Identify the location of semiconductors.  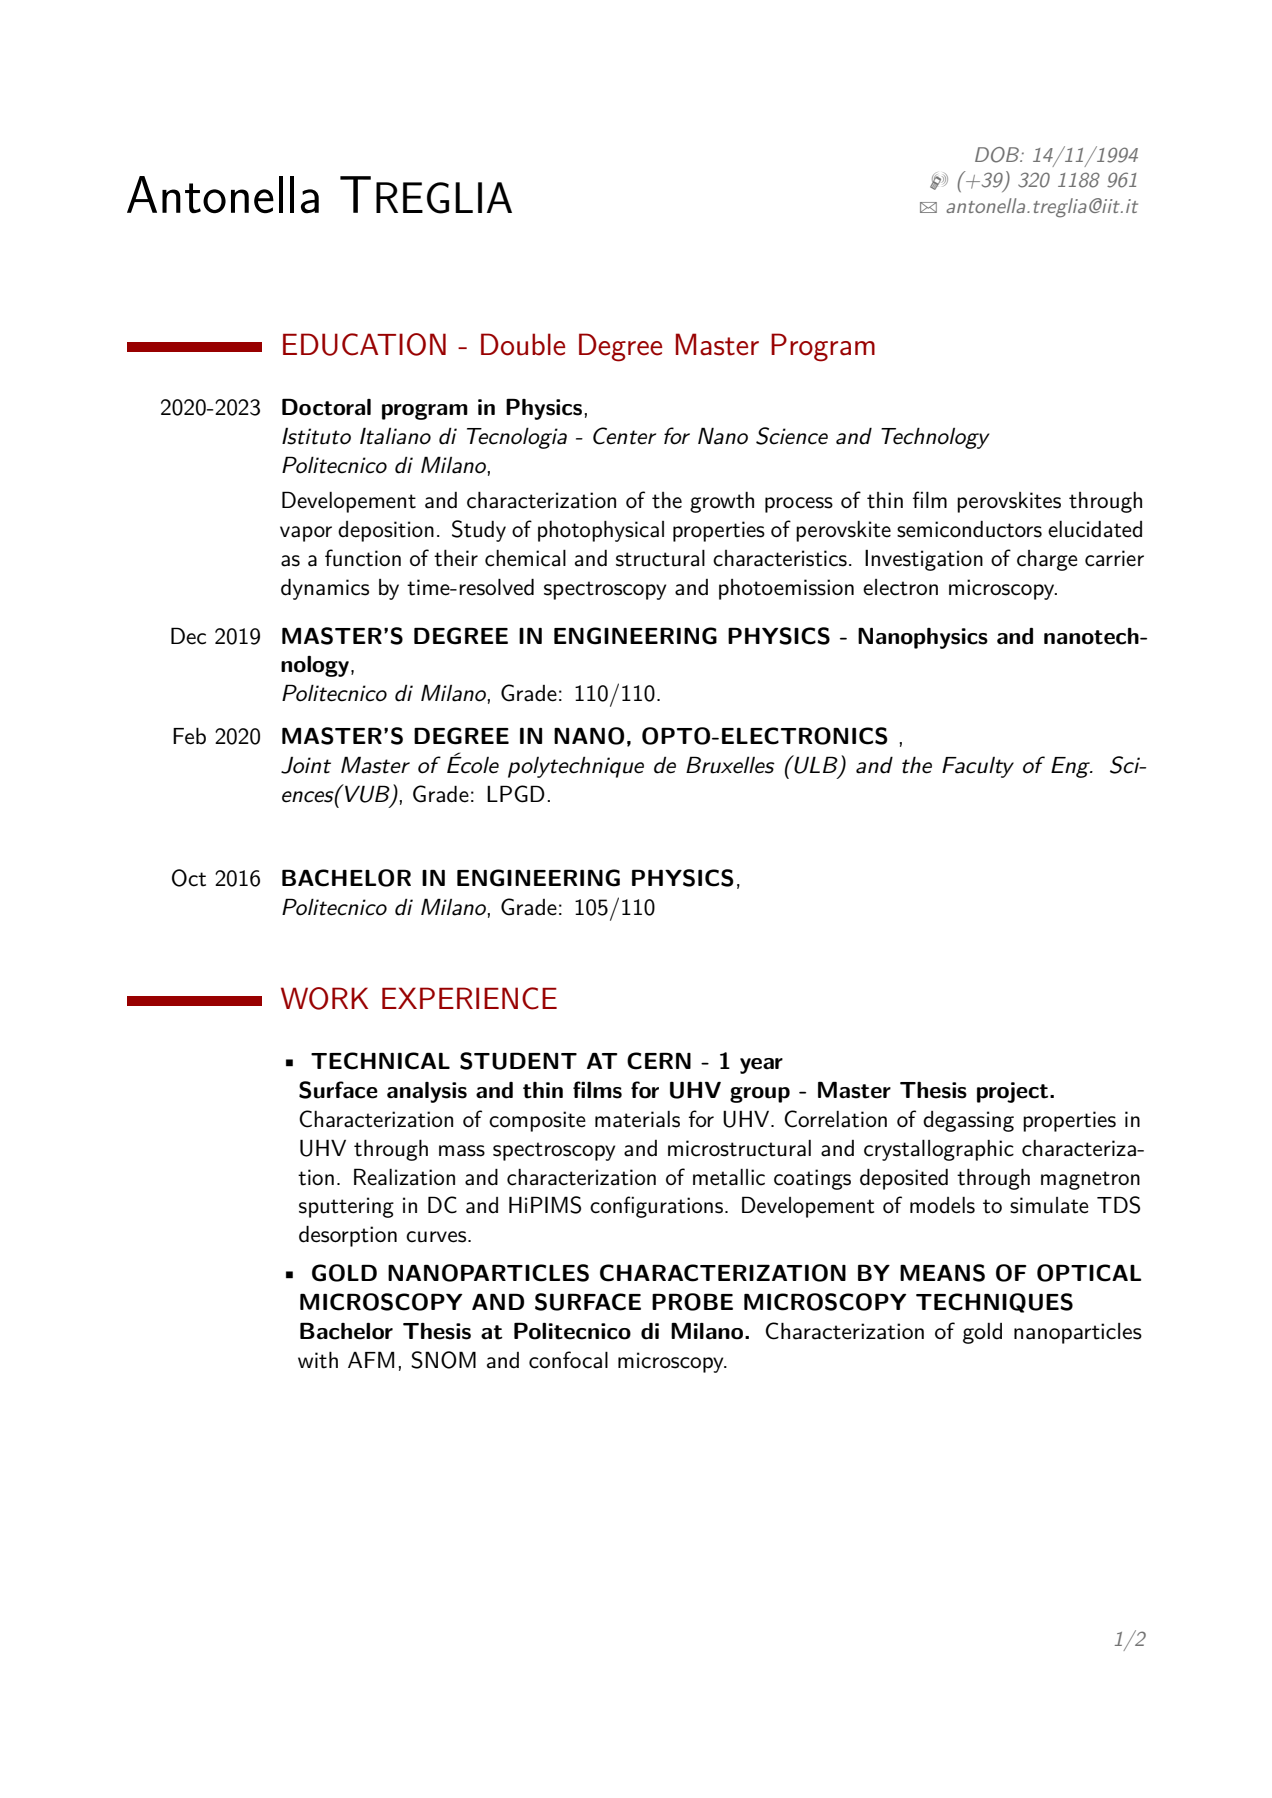
(969, 529).
